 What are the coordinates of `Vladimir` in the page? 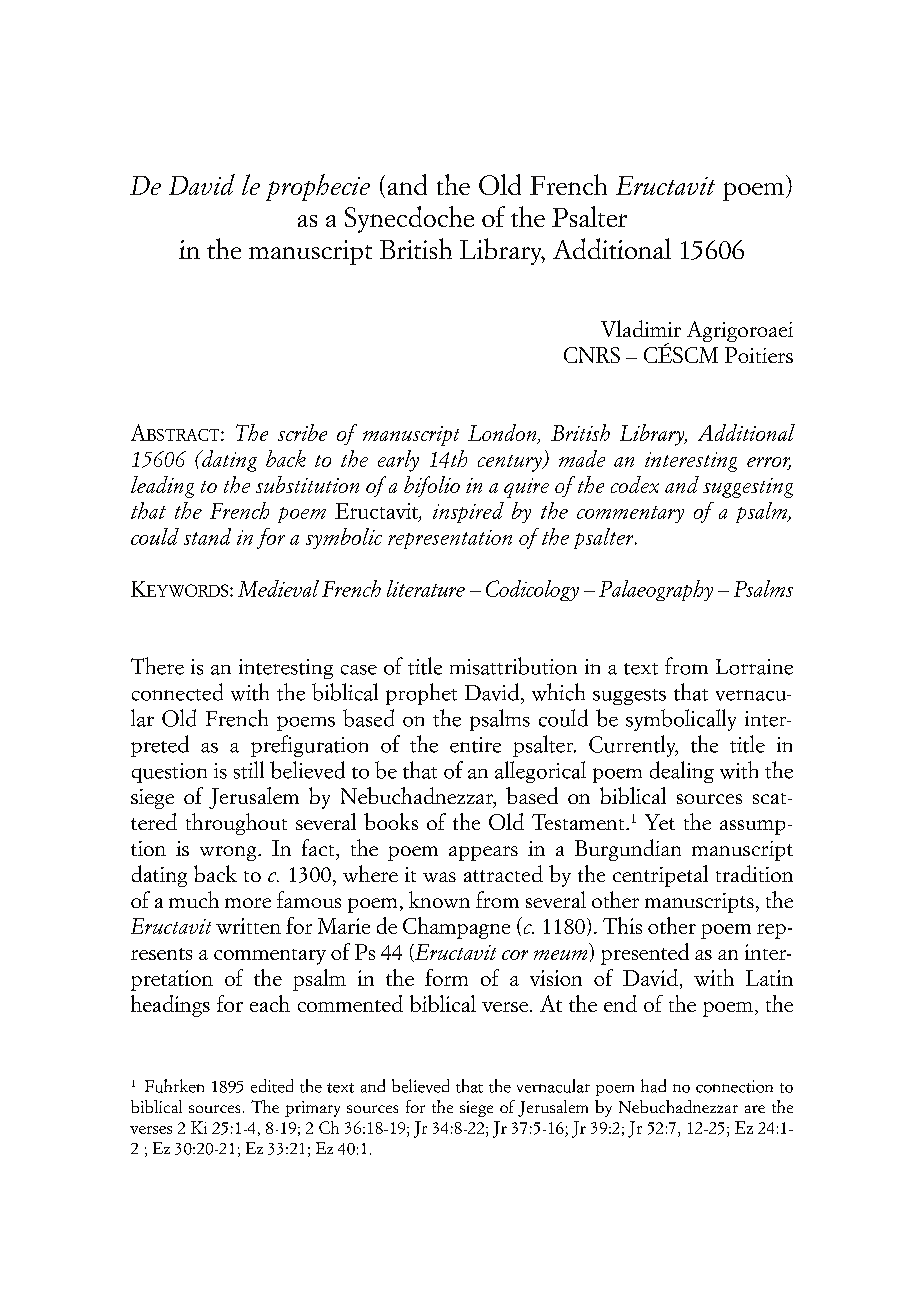 It's located at (641, 328).
